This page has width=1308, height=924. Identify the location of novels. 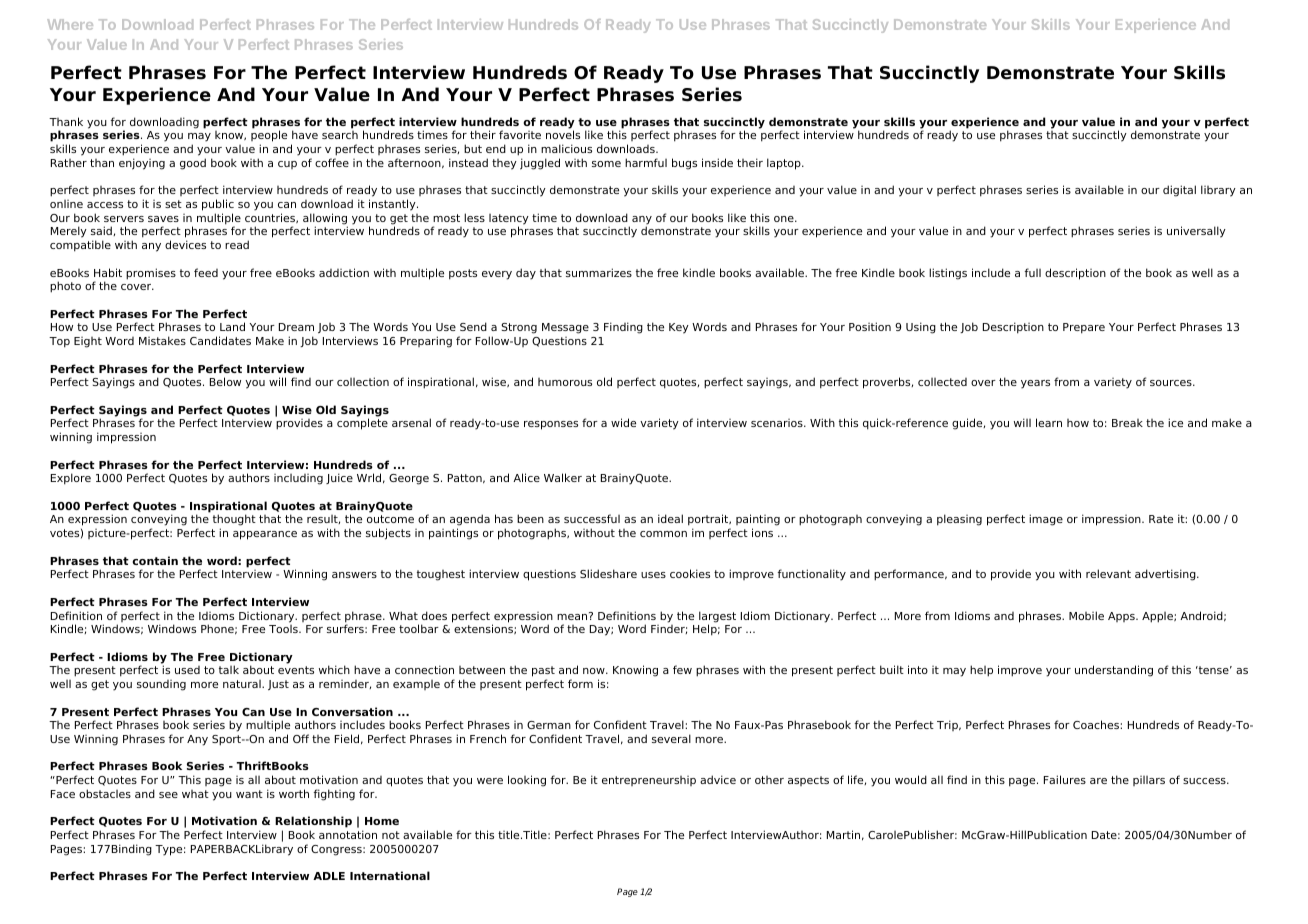
(563, 134).
